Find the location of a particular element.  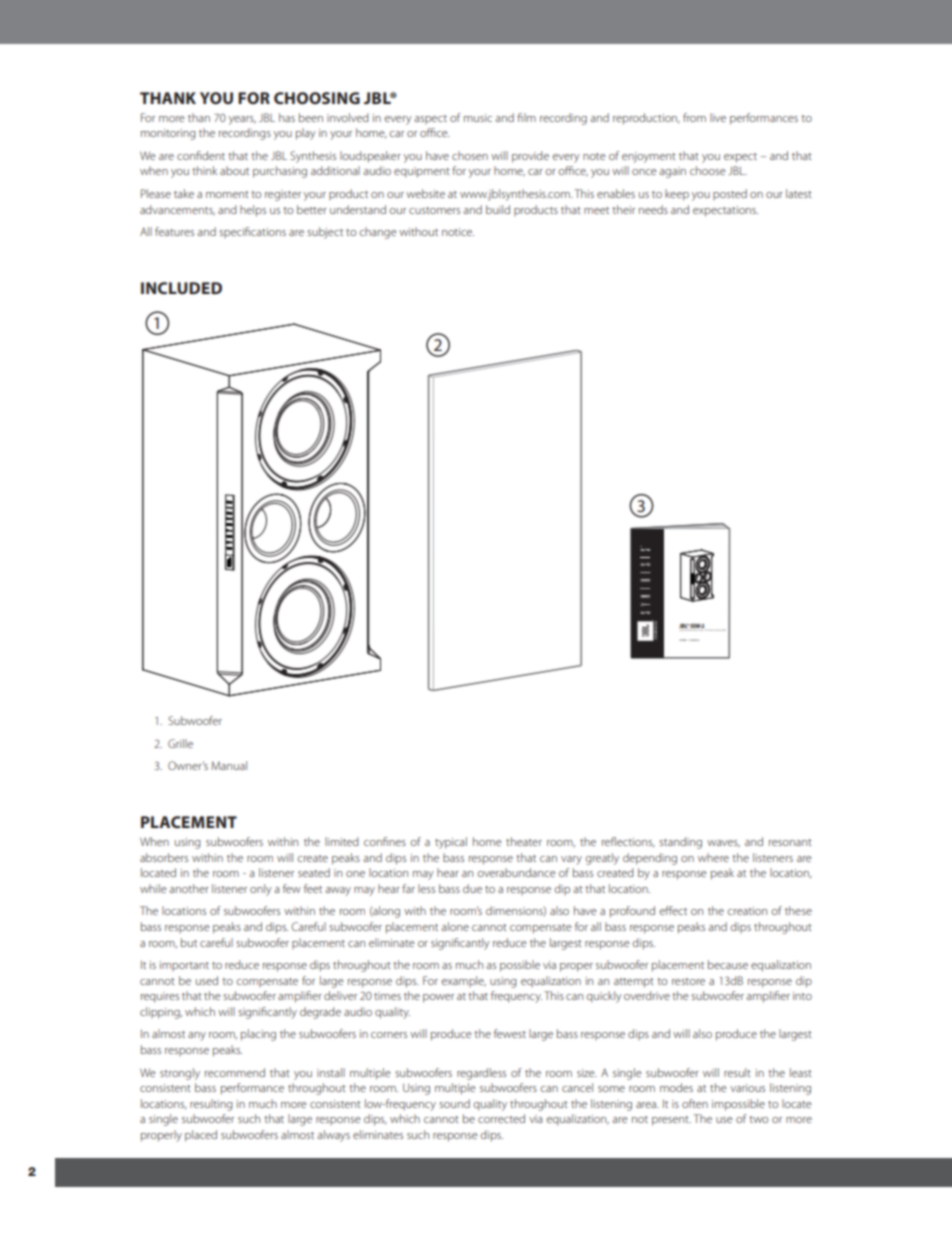

INCLUDED is located at coordinates (181, 288).
